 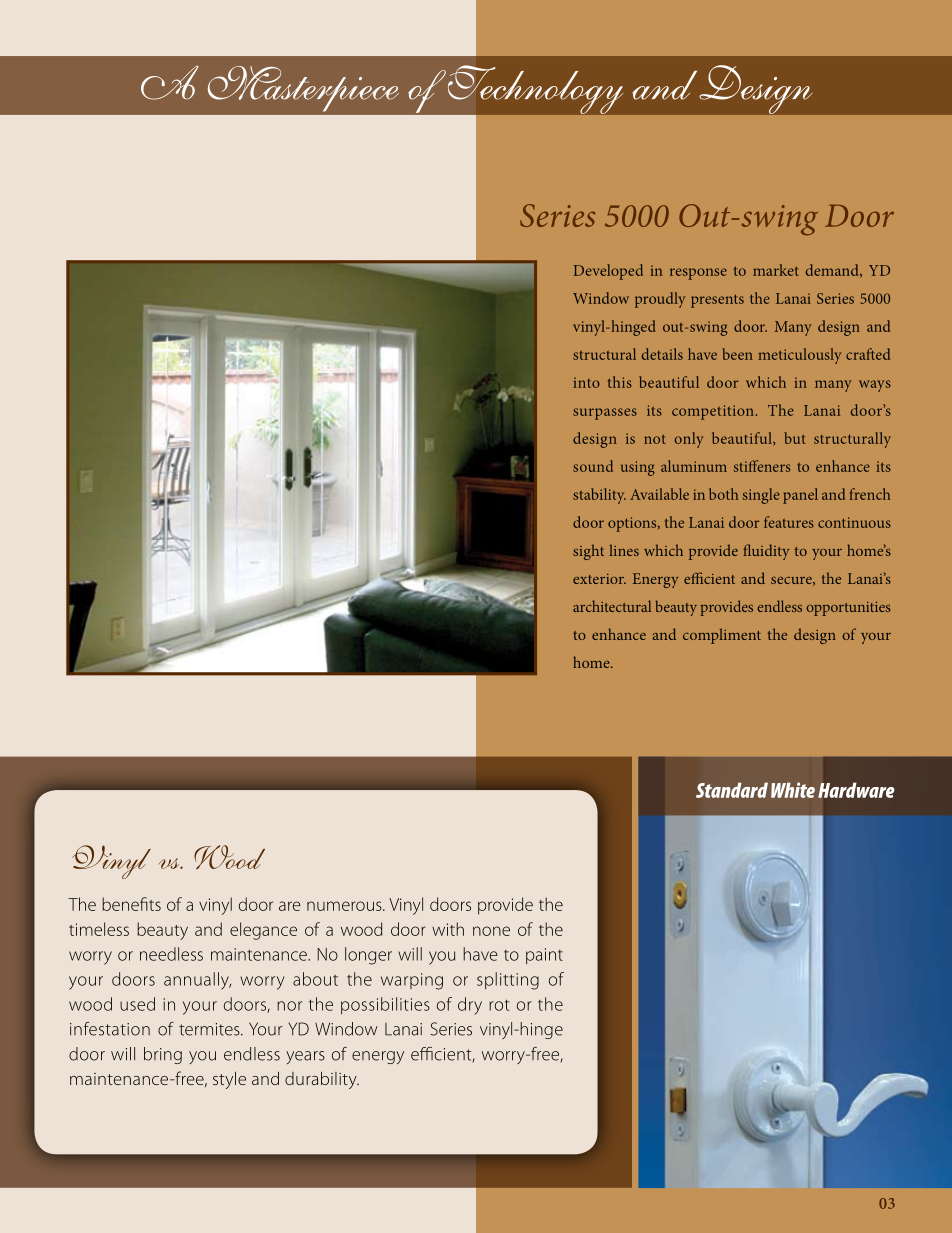 I want to click on Masterpiece, so click(x=303, y=89).
